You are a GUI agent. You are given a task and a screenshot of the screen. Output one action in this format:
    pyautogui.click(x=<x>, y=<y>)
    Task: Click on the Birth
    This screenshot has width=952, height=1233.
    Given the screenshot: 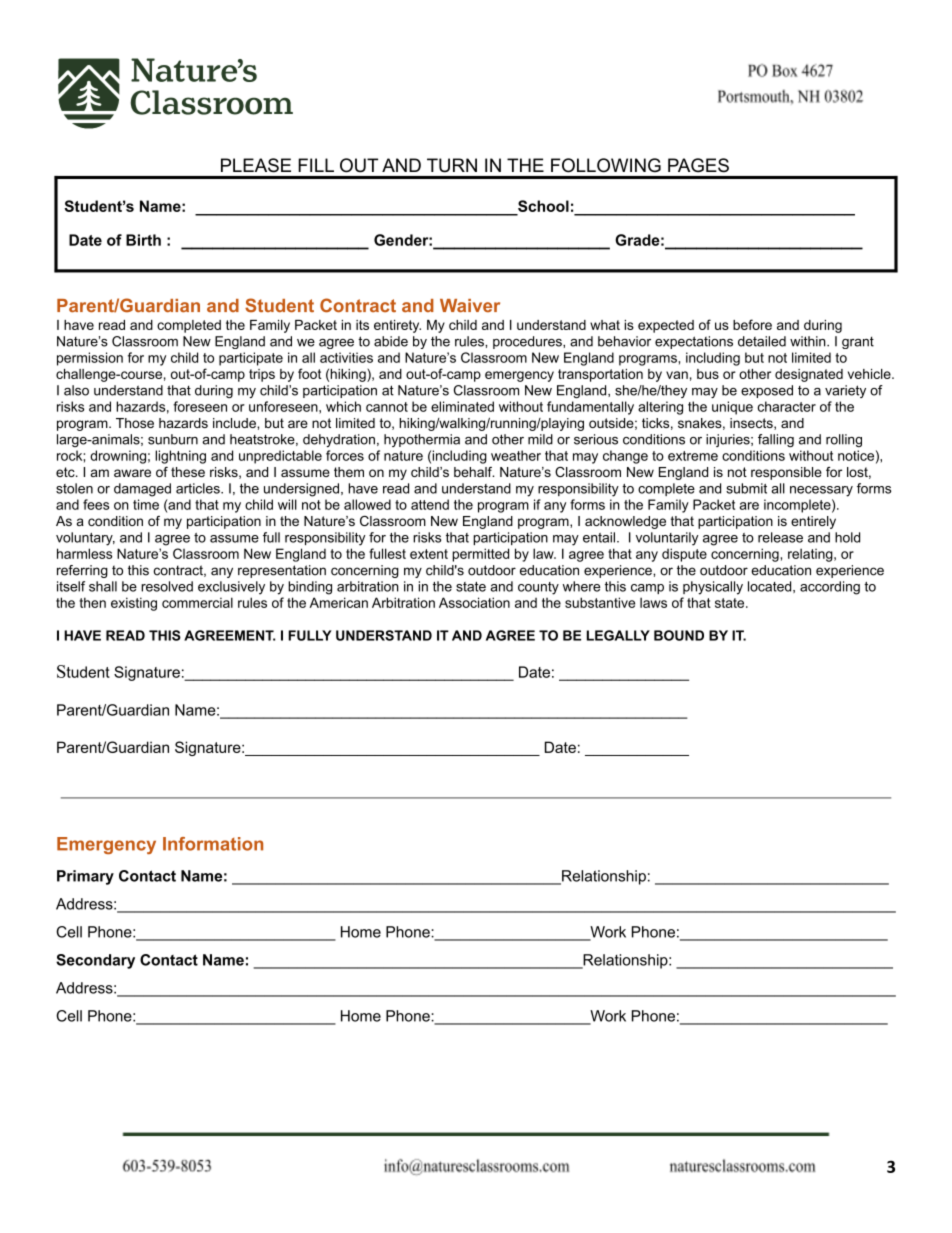 What is the action you would take?
    pyautogui.click(x=143, y=240)
